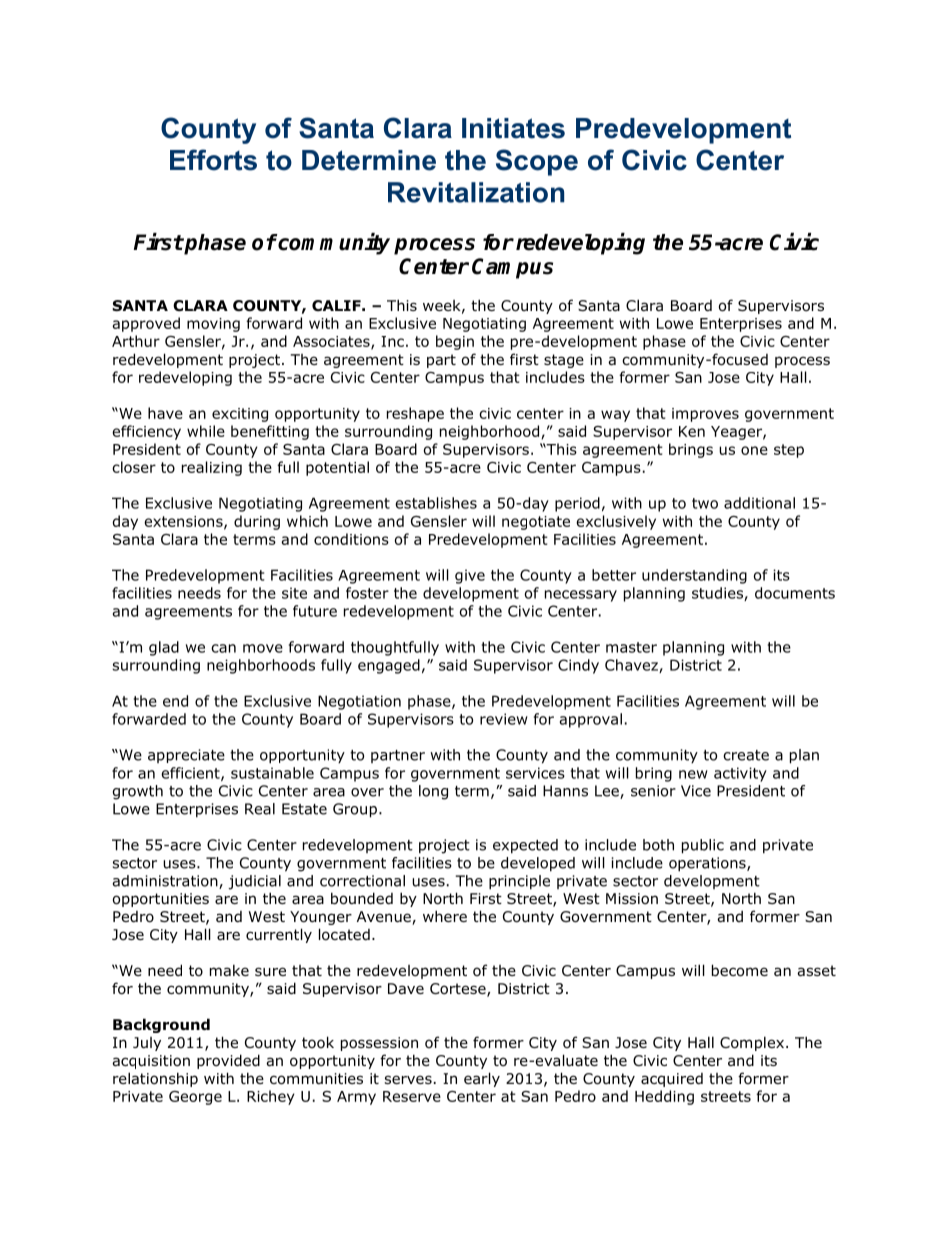 Image resolution: width=952 pixels, height=1233 pixels. What do you see at coordinates (436, 503) in the image?
I see `establishes` at bounding box center [436, 503].
